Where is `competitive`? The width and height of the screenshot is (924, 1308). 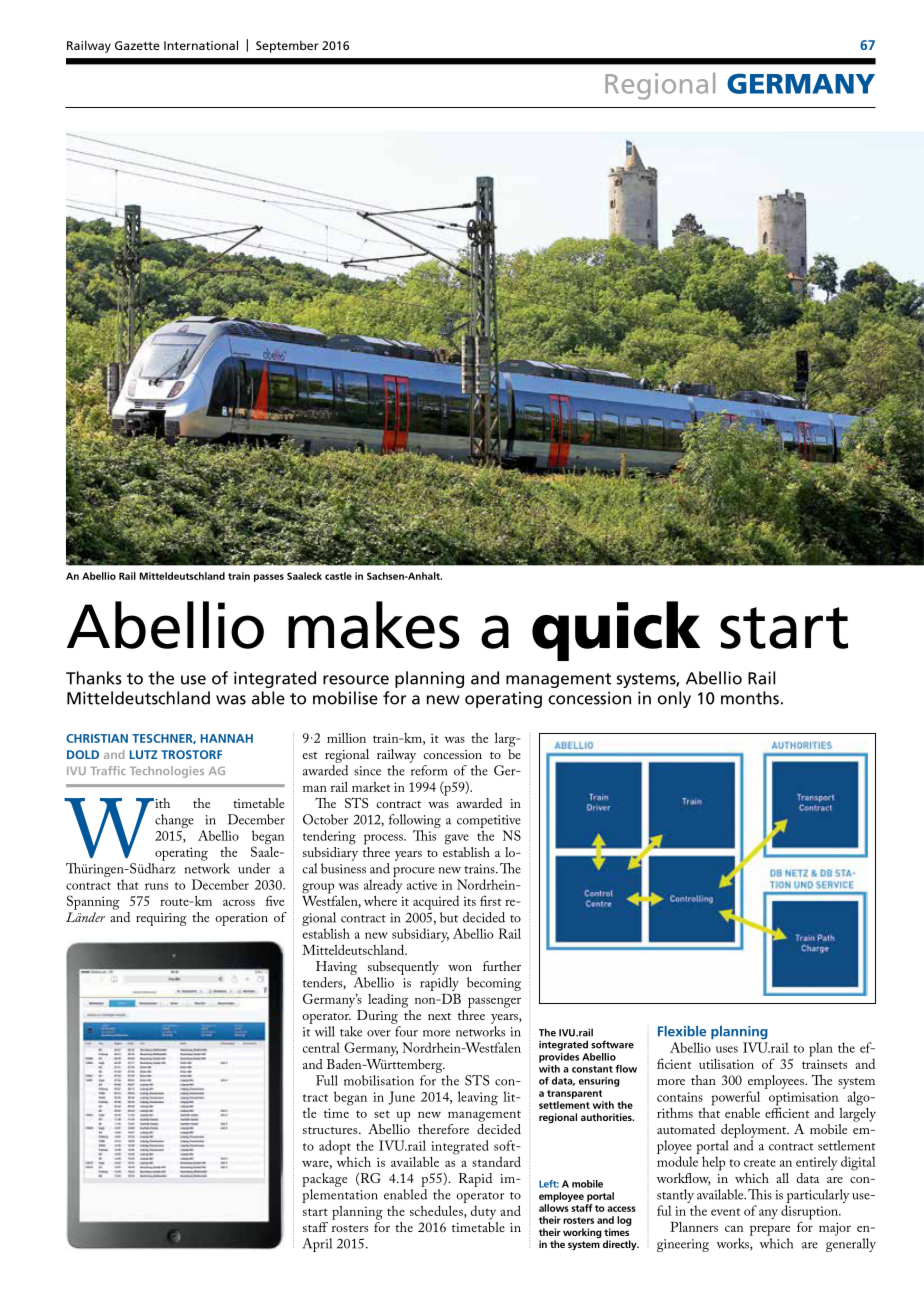
competitive is located at coordinates (489, 823).
